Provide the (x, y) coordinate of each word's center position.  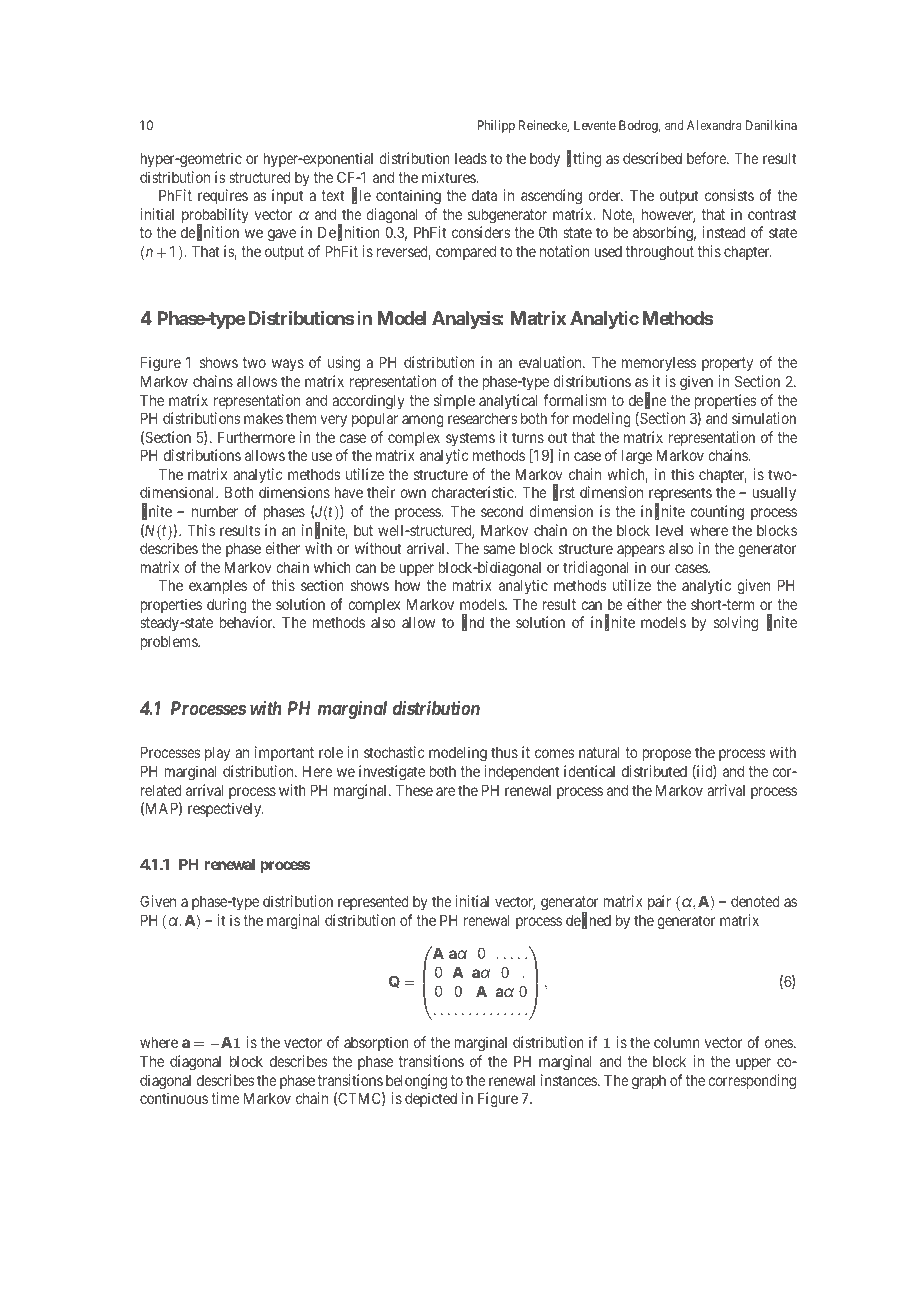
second (502, 511)
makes (263, 418)
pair (659, 902)
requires (223, 196)
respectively (225, 809)
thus (504, 752)
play (217, 753)
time (225, 1098)
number (215, 511)
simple (454, 401)
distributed (654, 771)
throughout (660, 253)
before (707, 158)
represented (373, 903)
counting (717, 513)
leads (471, 158)
